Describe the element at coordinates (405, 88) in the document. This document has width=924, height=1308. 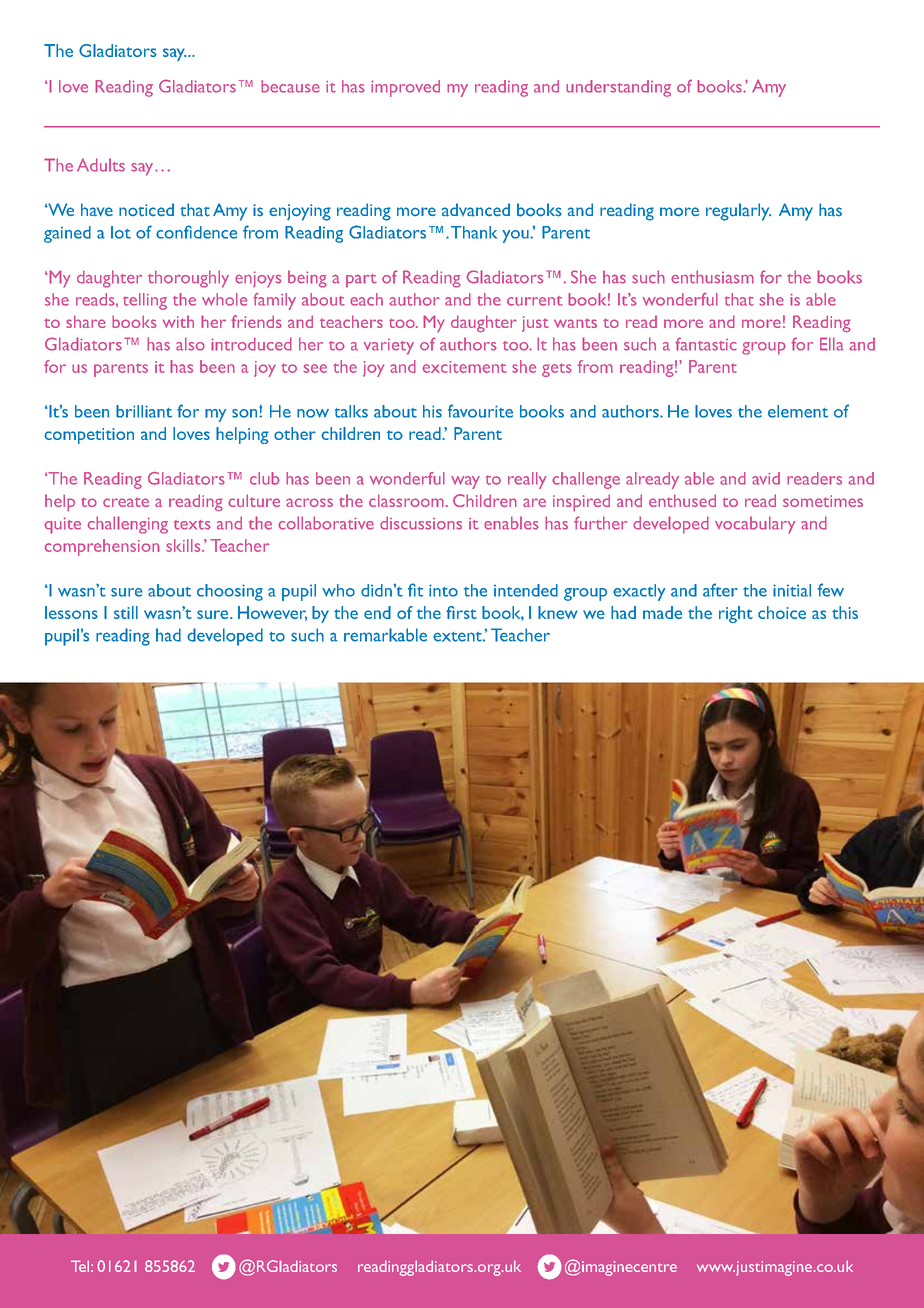
I see `improved` at that location.
